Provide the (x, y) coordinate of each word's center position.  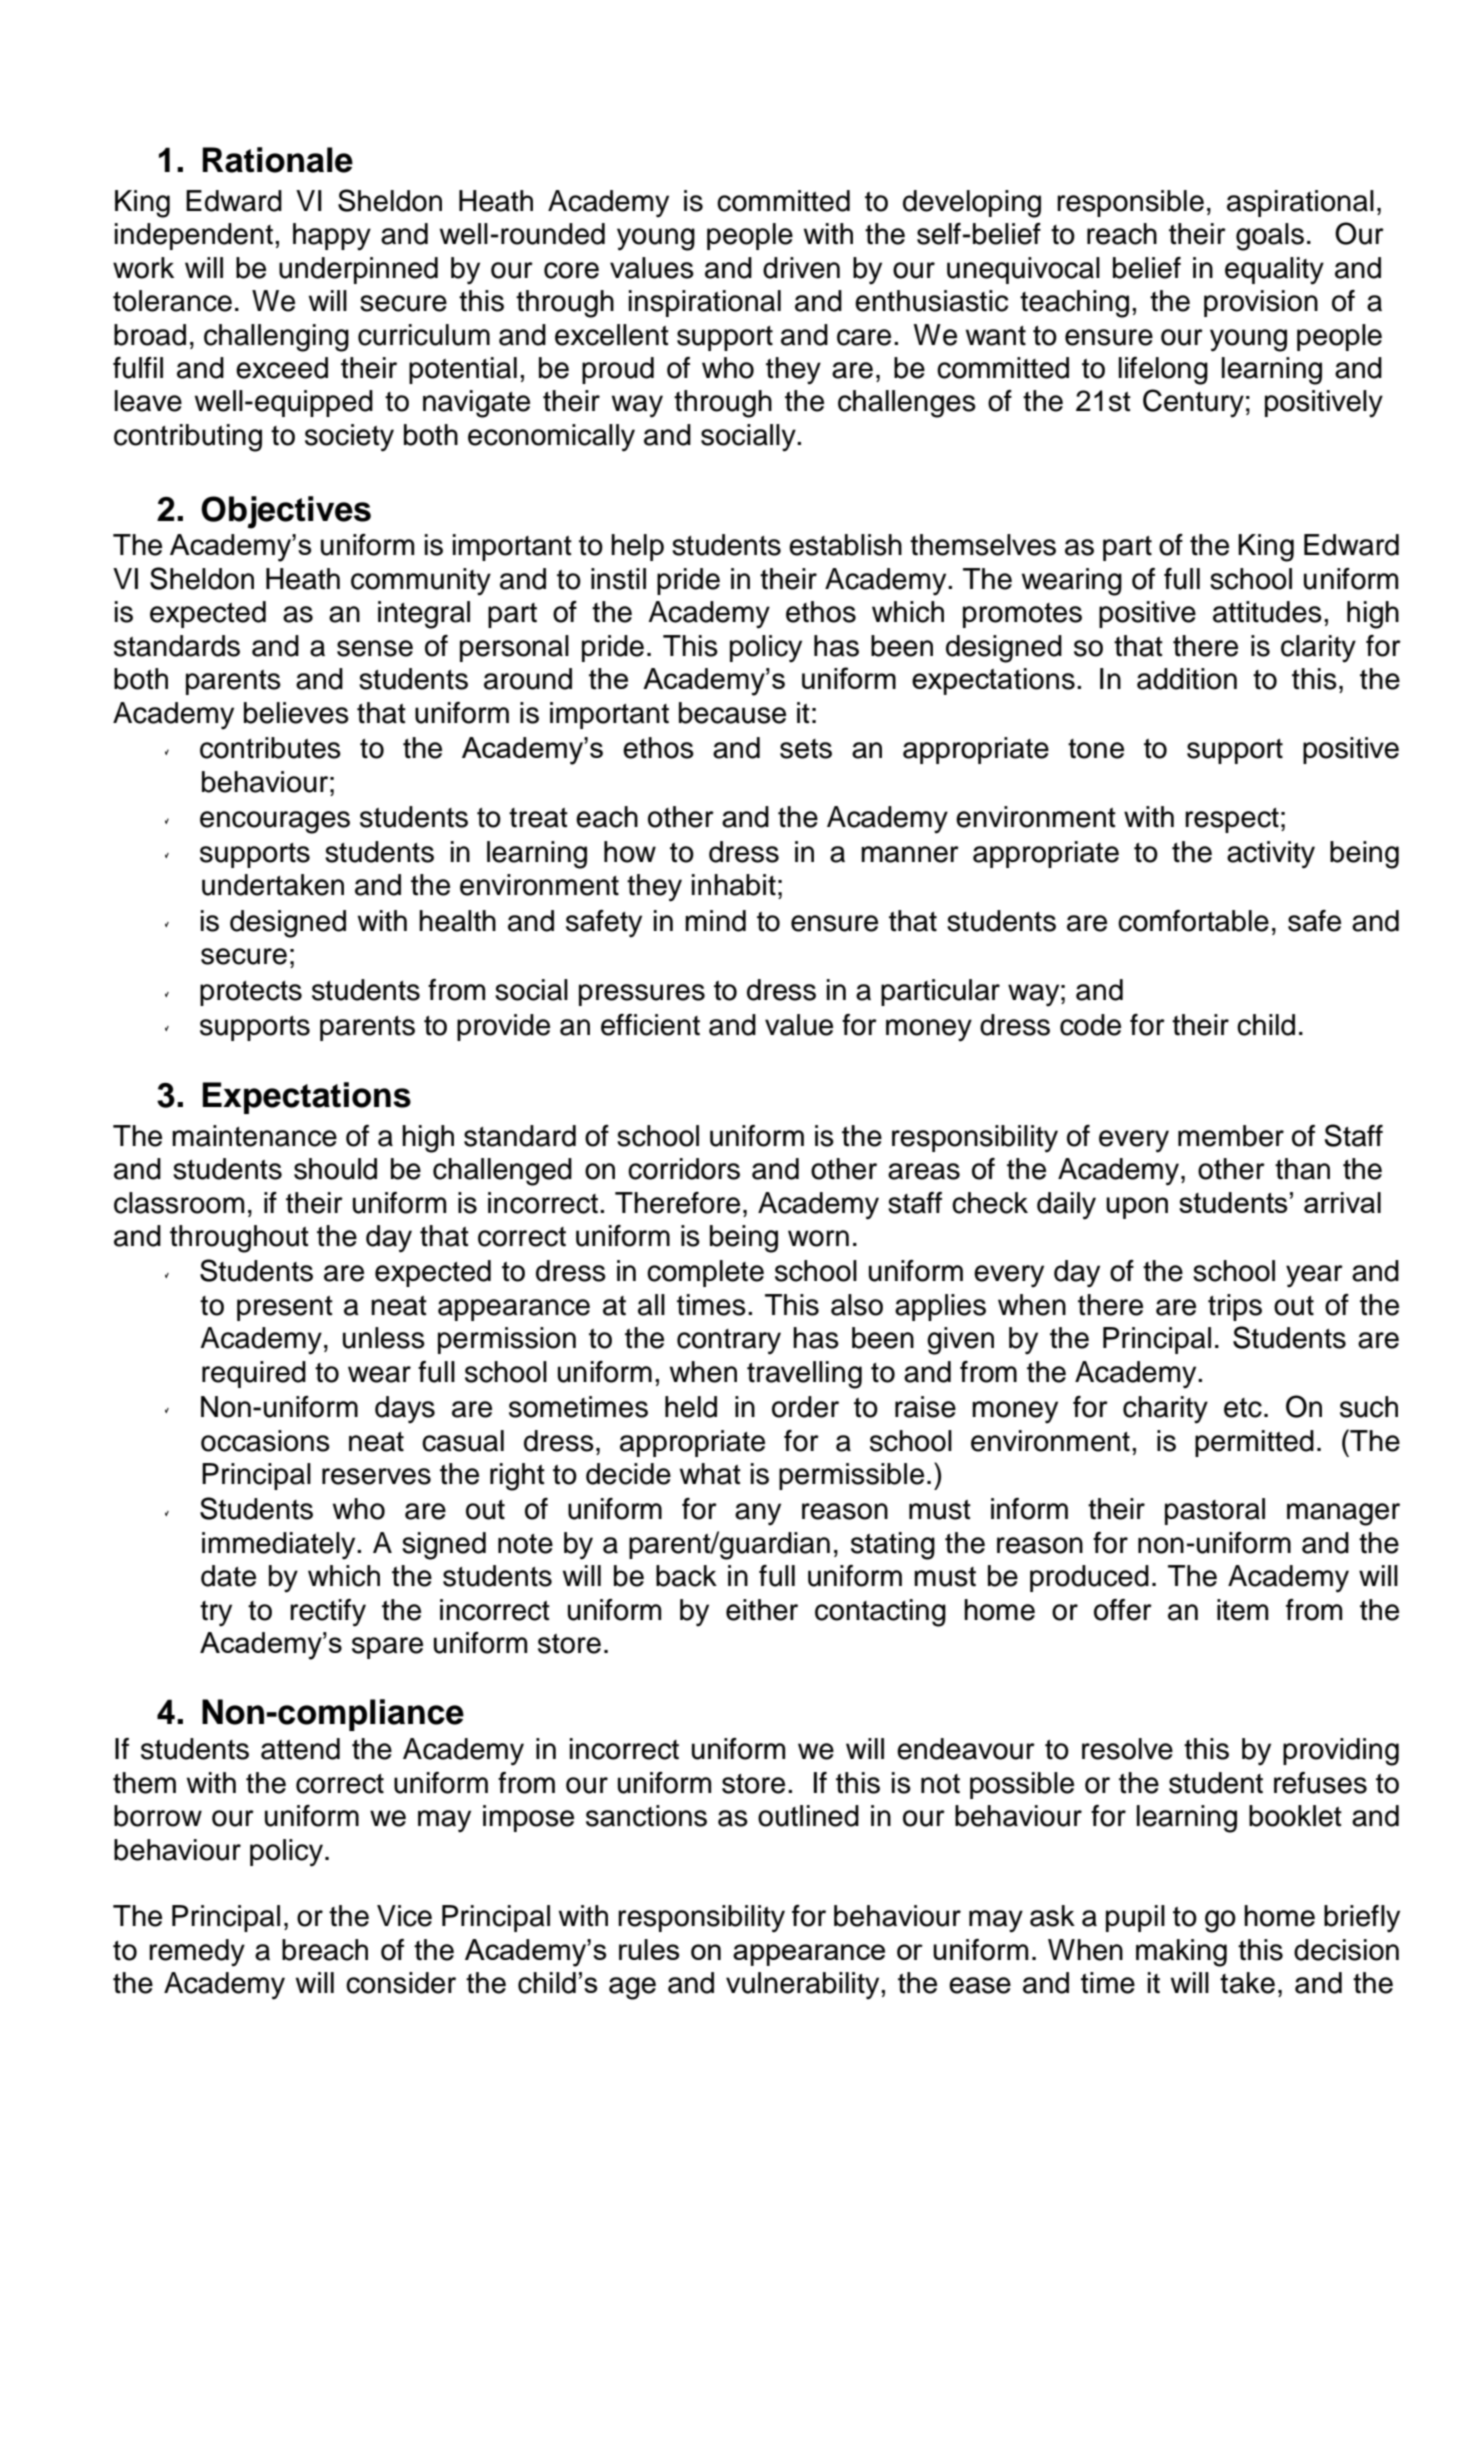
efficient (650, 1025)
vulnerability (804, 1986)
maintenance (254, 1136)
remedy (197, 1953)
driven (801, 268)
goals (1270, 237)
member (1231, 1136)
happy (332, 237)
